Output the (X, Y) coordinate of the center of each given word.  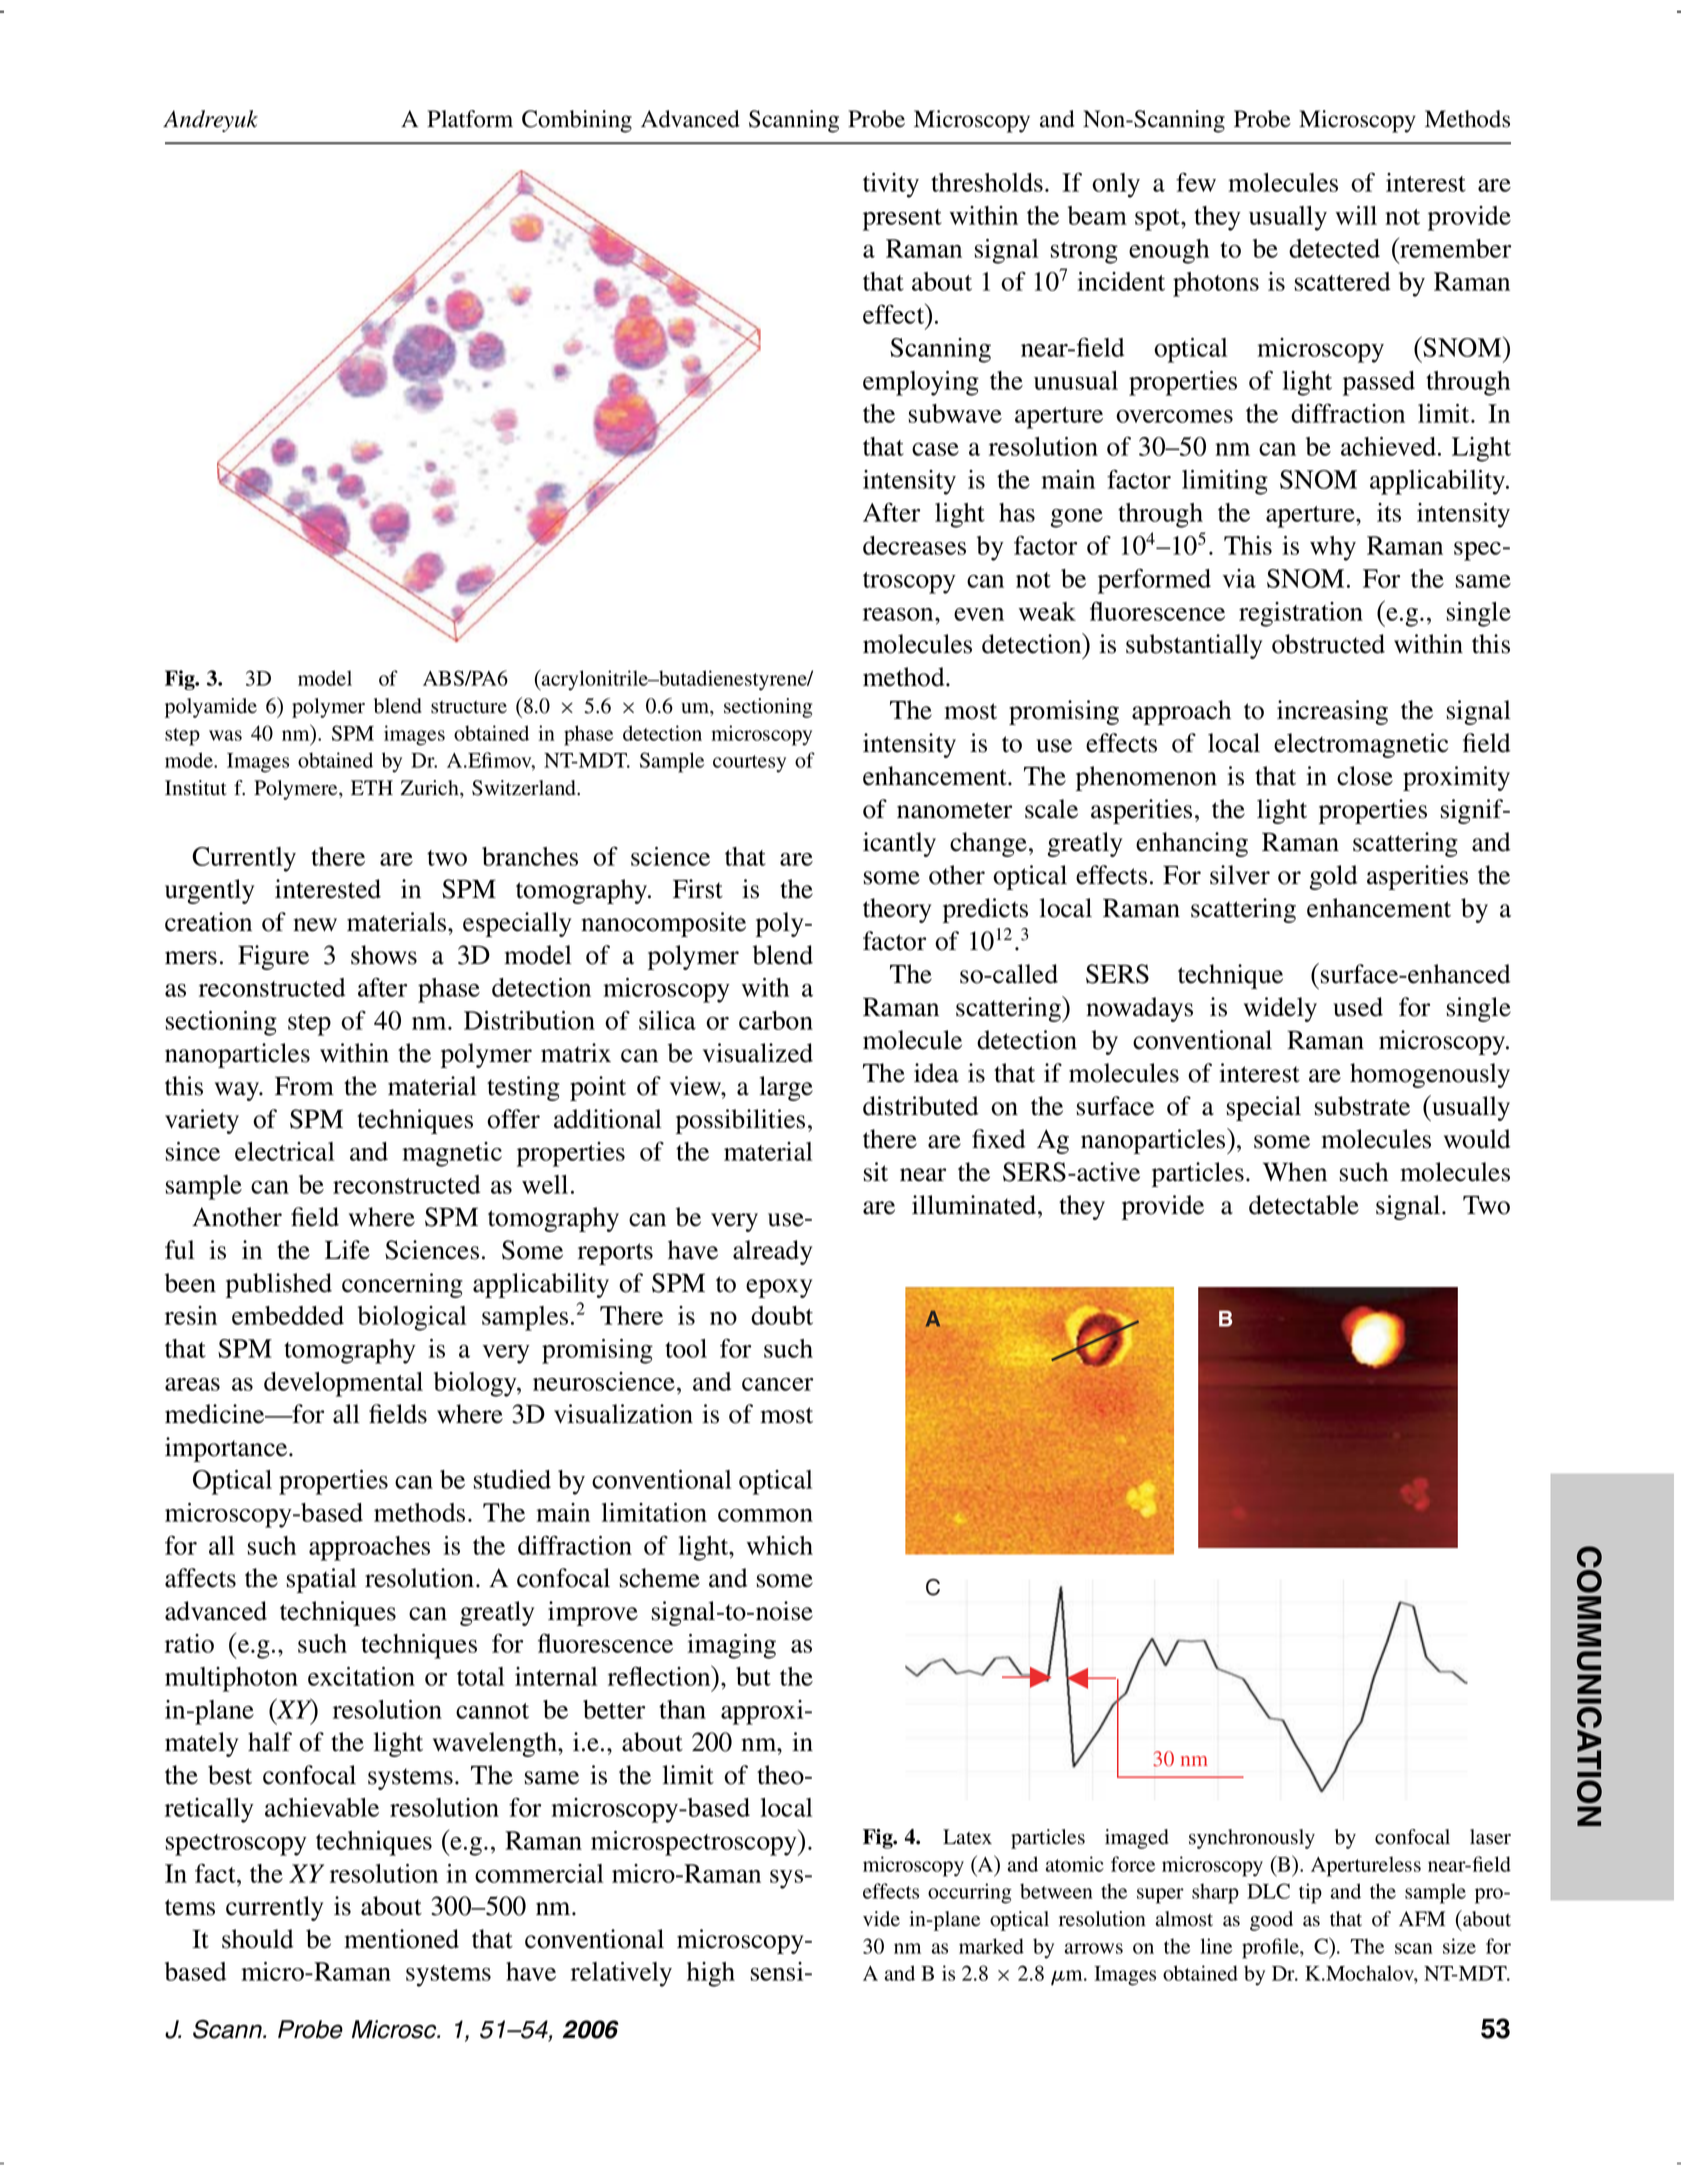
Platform (470, 119)
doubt (782, 1315)
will (1356, 215)
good (1271, 1921)
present (902, 220)
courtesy (749, 764)
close (1365, 776)
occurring (970, 1893)
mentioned (401, 1939)
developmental (343, 1384)
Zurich (431, 788)
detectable (1304, 1205)
